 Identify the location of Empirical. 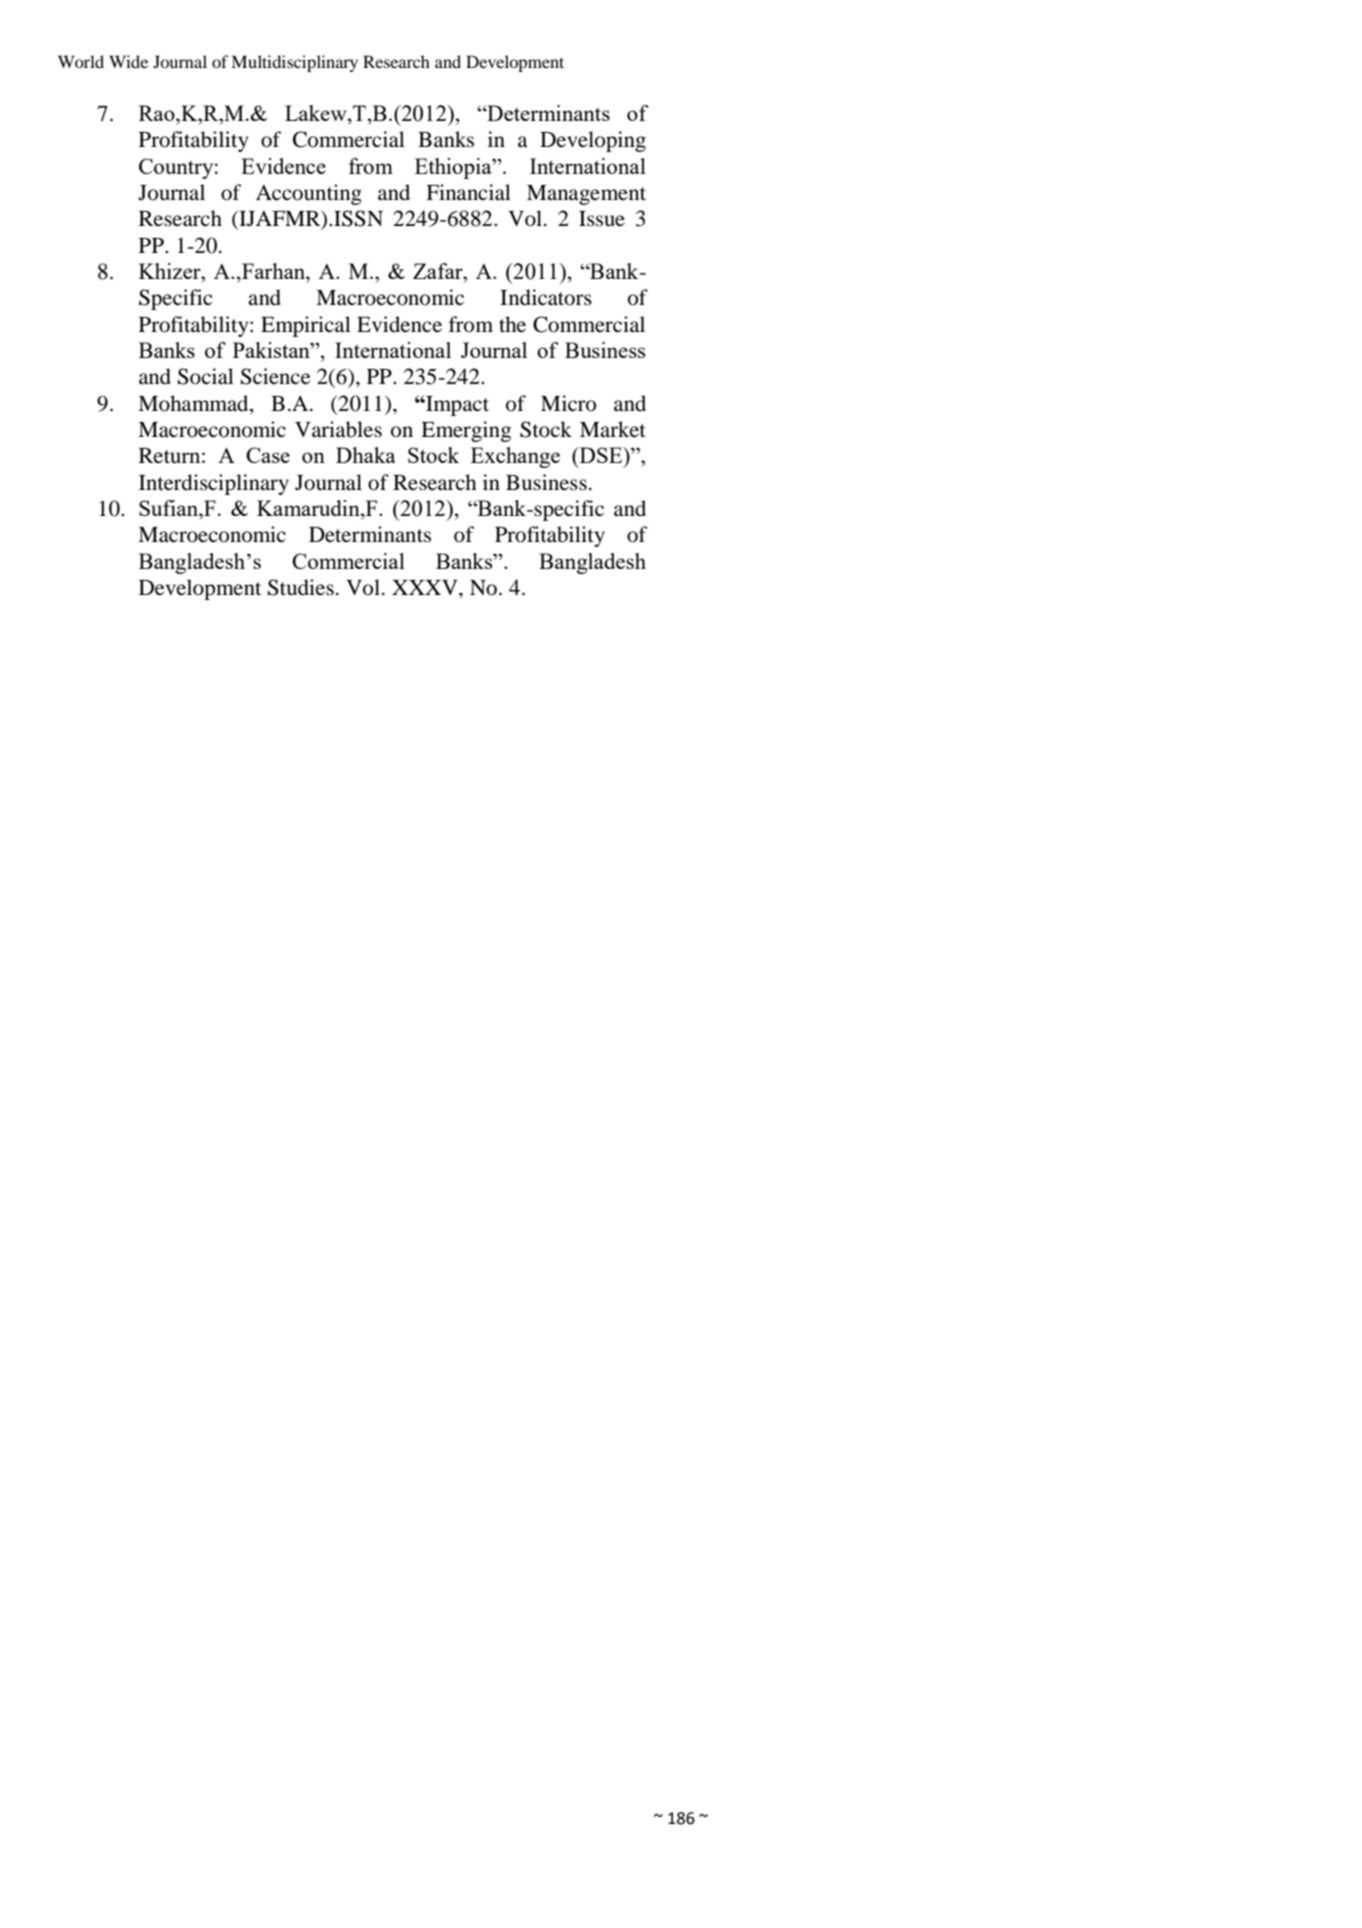
(306, 326).
